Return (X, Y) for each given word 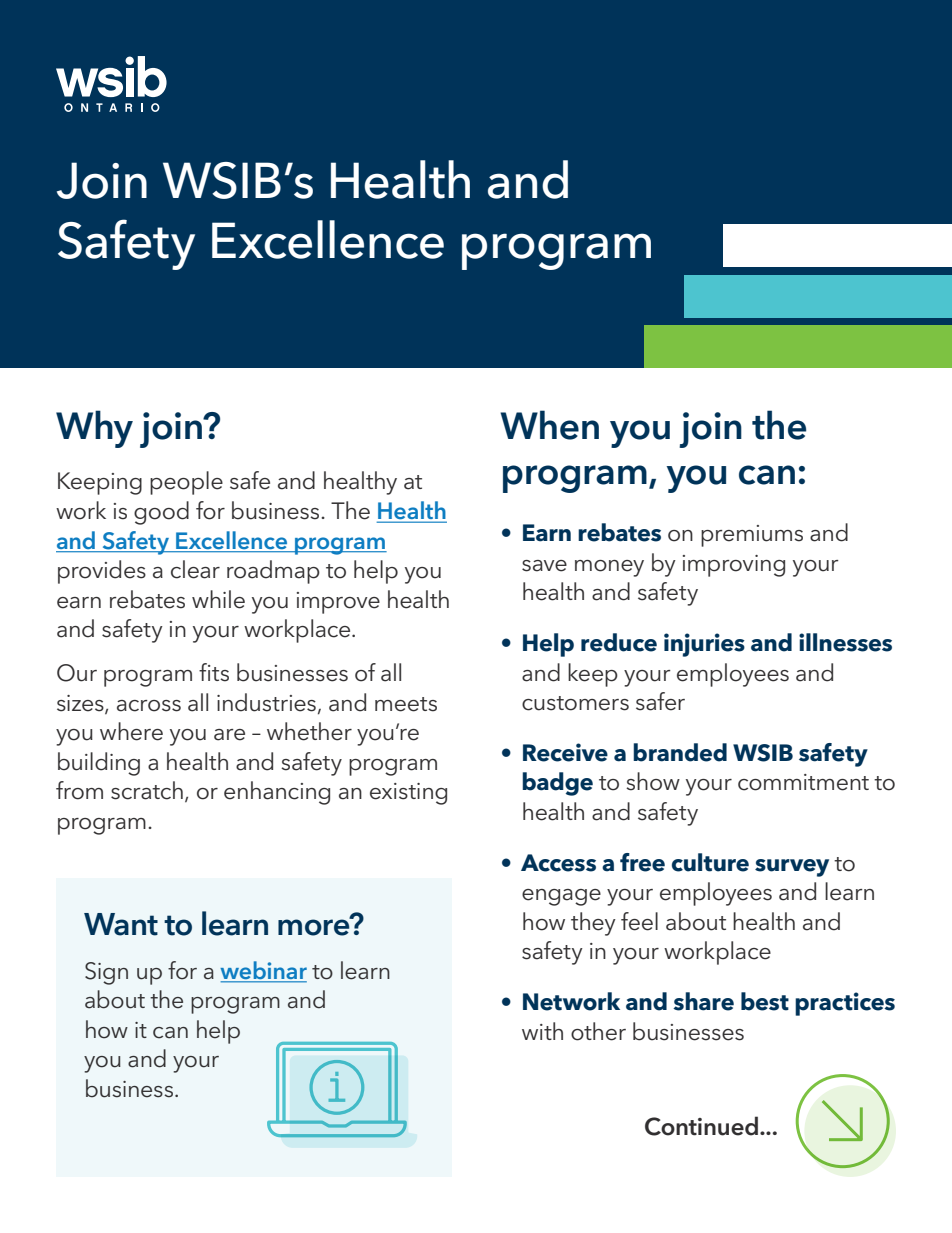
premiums (752, 536)
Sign (106, 973)
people (186, 483)
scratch (147, 790)
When (549, 425)
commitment (803, 782)
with (542, 1031)
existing (408, 794)
